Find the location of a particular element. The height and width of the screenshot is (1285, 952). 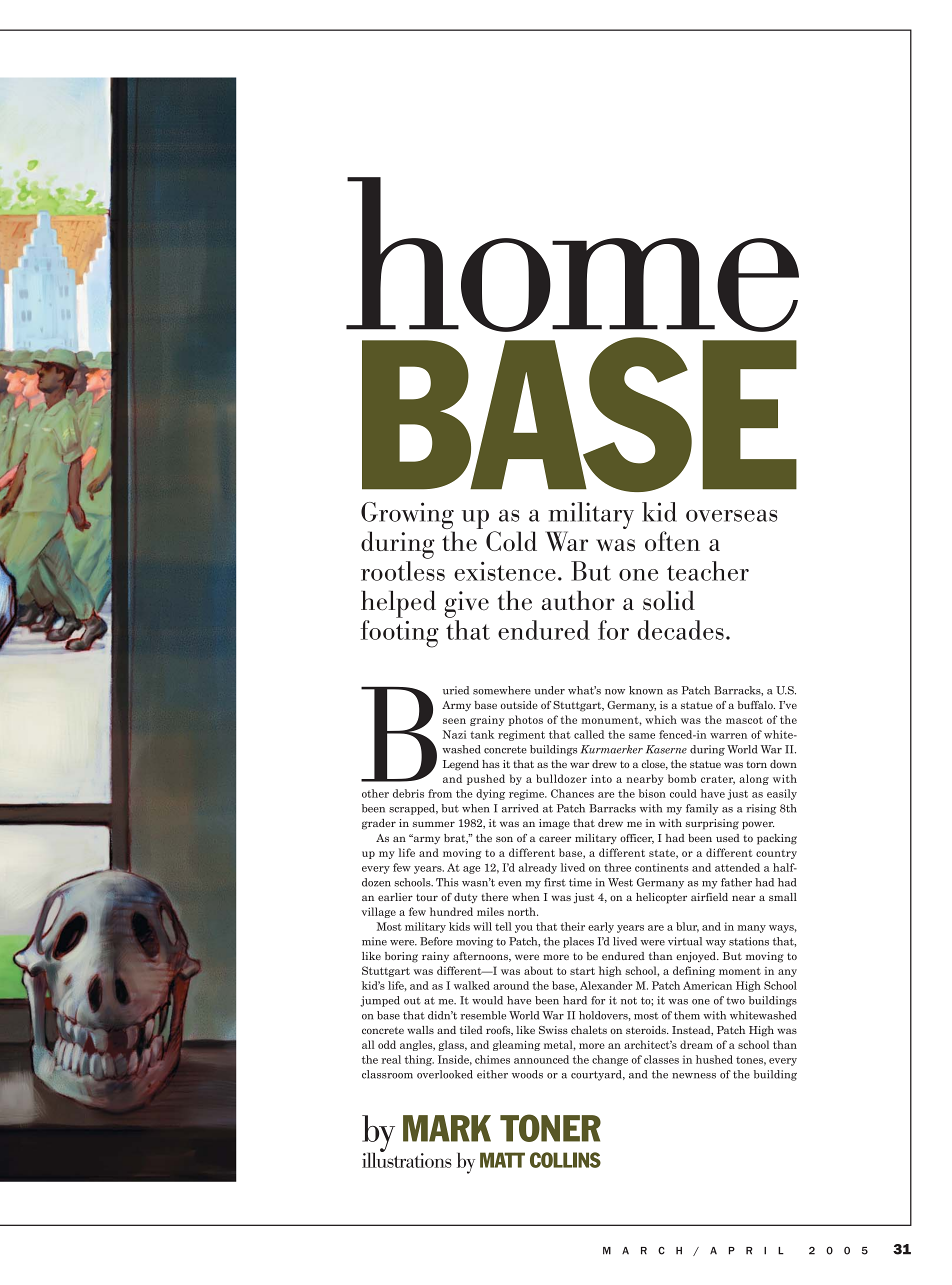

MARK is located at coordinates (447, 1128).
